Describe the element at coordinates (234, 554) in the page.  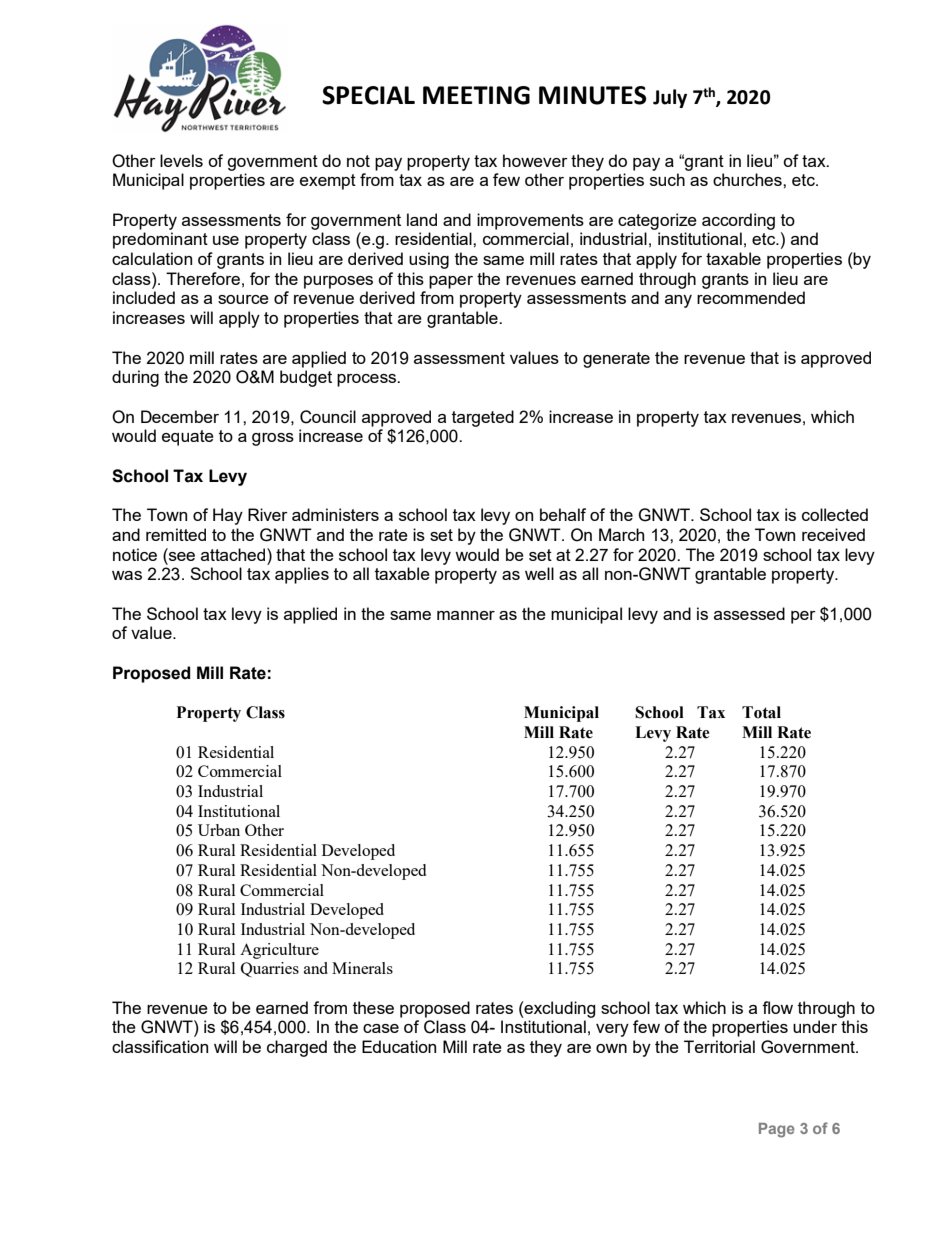
I see `attached` at that location.
